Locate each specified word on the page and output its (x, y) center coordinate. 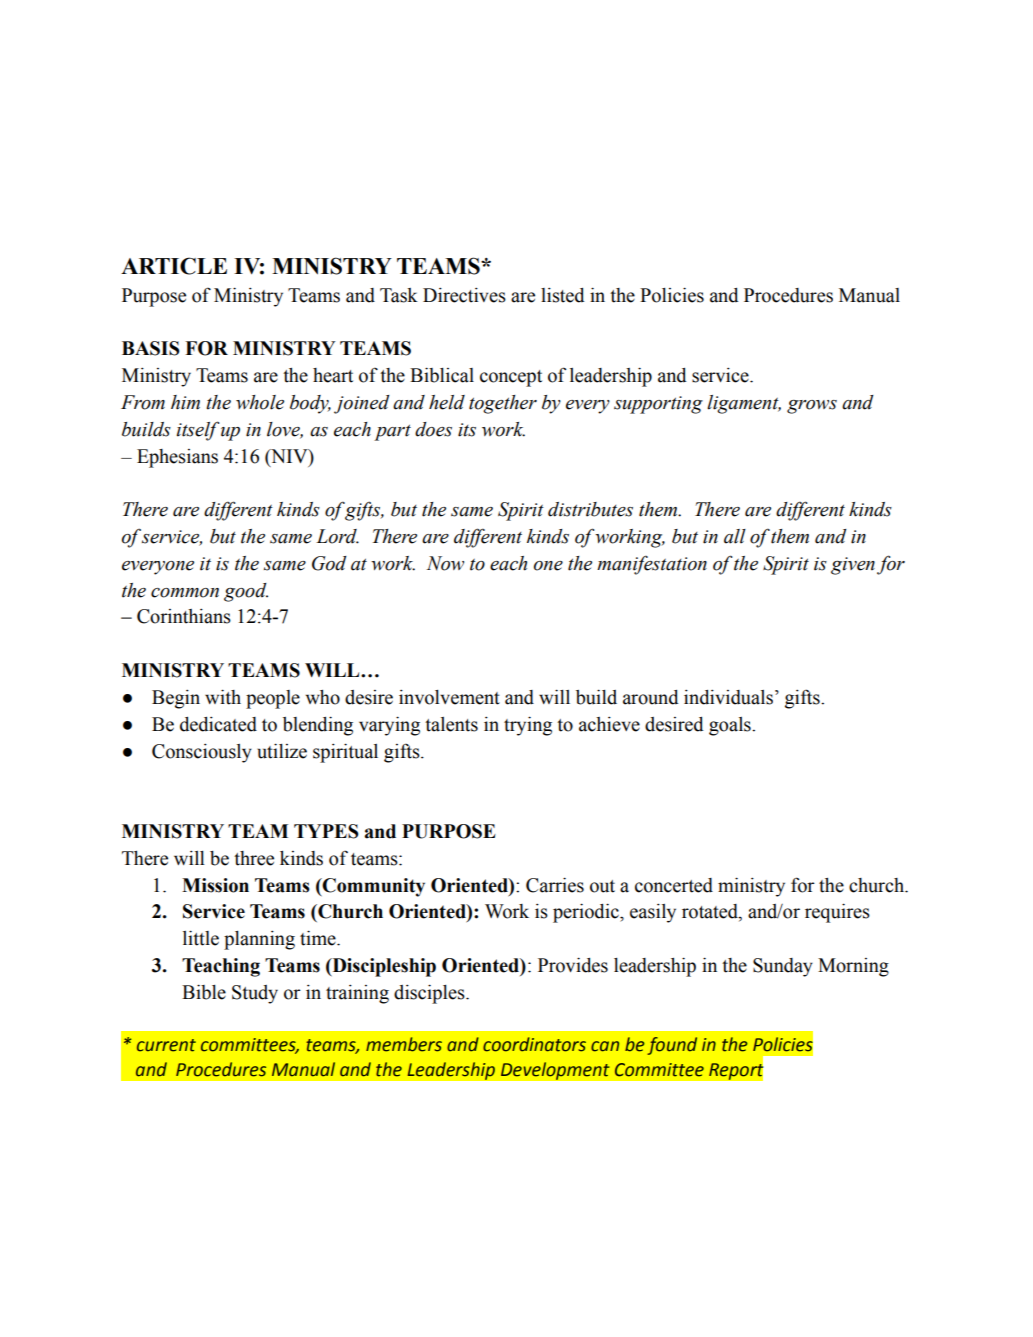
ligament (744, 404)
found (672, 1046)
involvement (449, 697)
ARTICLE (174, 266)
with (223, 697)
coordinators (534, 1044)
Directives (464, 295)
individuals (728, 697)
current (166, 1045)
